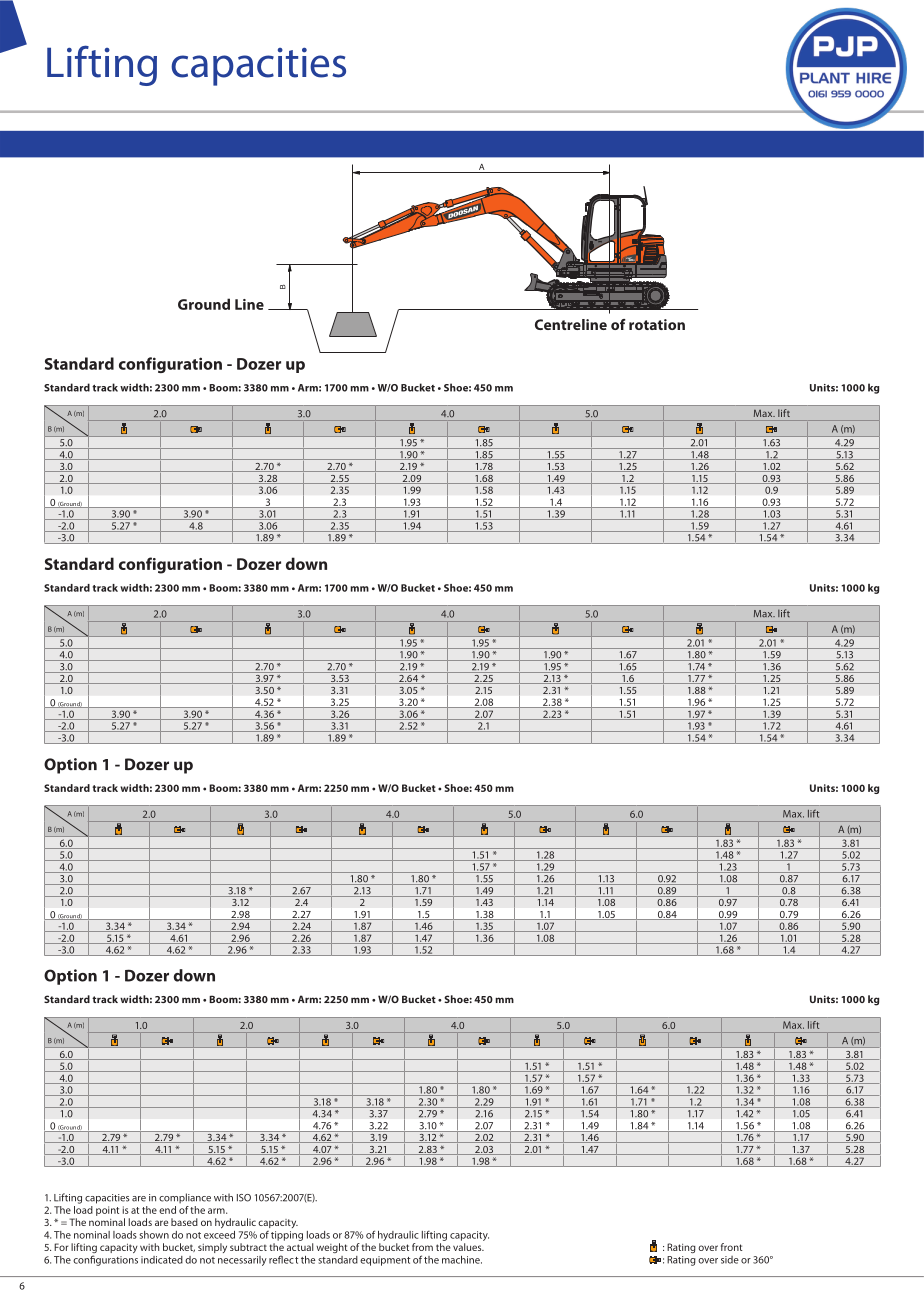 Image resolution: width=924 pixels, height=1308 pixels. What do you see at coordinates (278, 1223) in the screenshot?
I see `capacity` at bounding box center [278, 1223].
